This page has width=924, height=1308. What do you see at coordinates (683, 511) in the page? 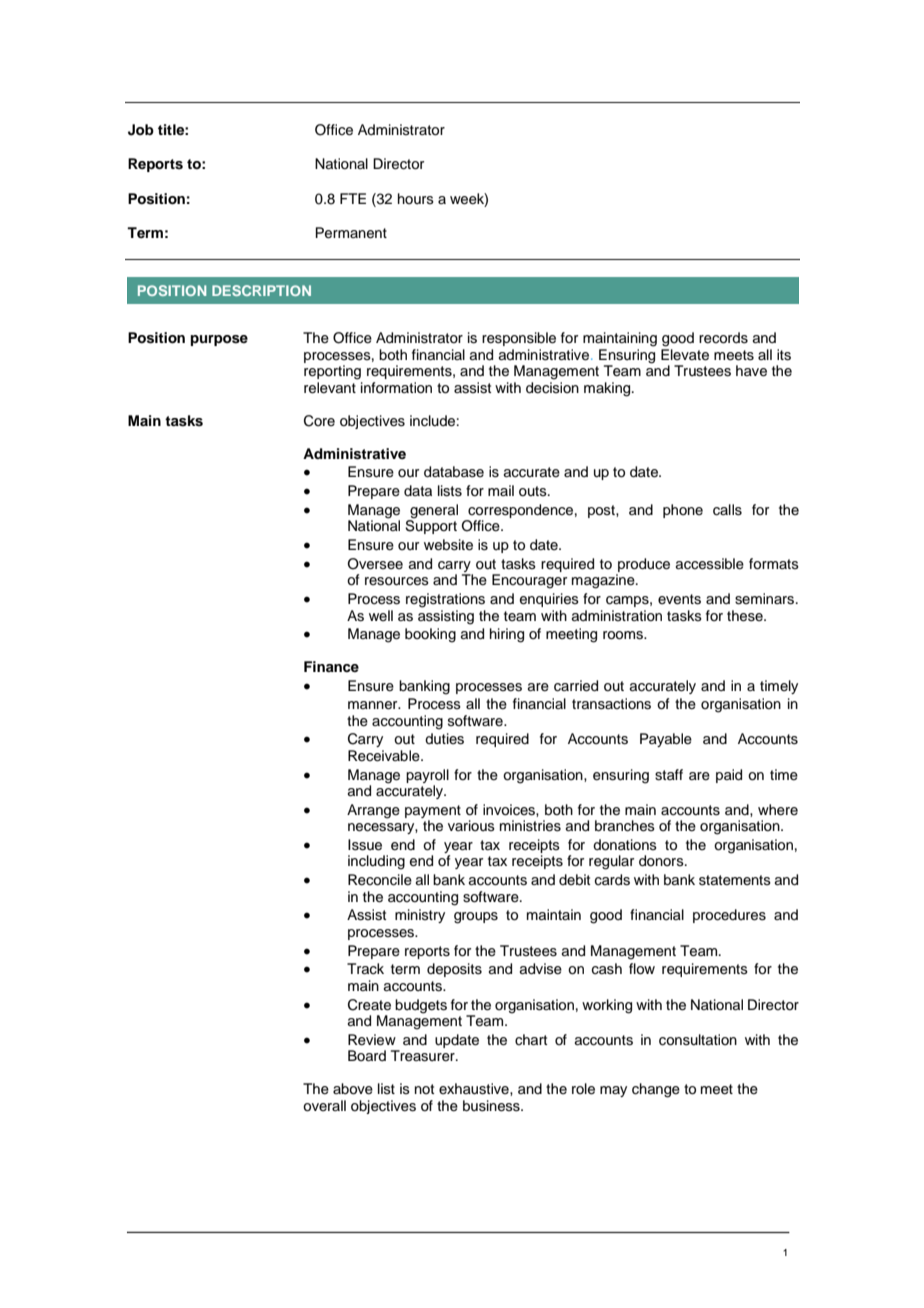
I see `phone` at bounding box center [683, 511].
